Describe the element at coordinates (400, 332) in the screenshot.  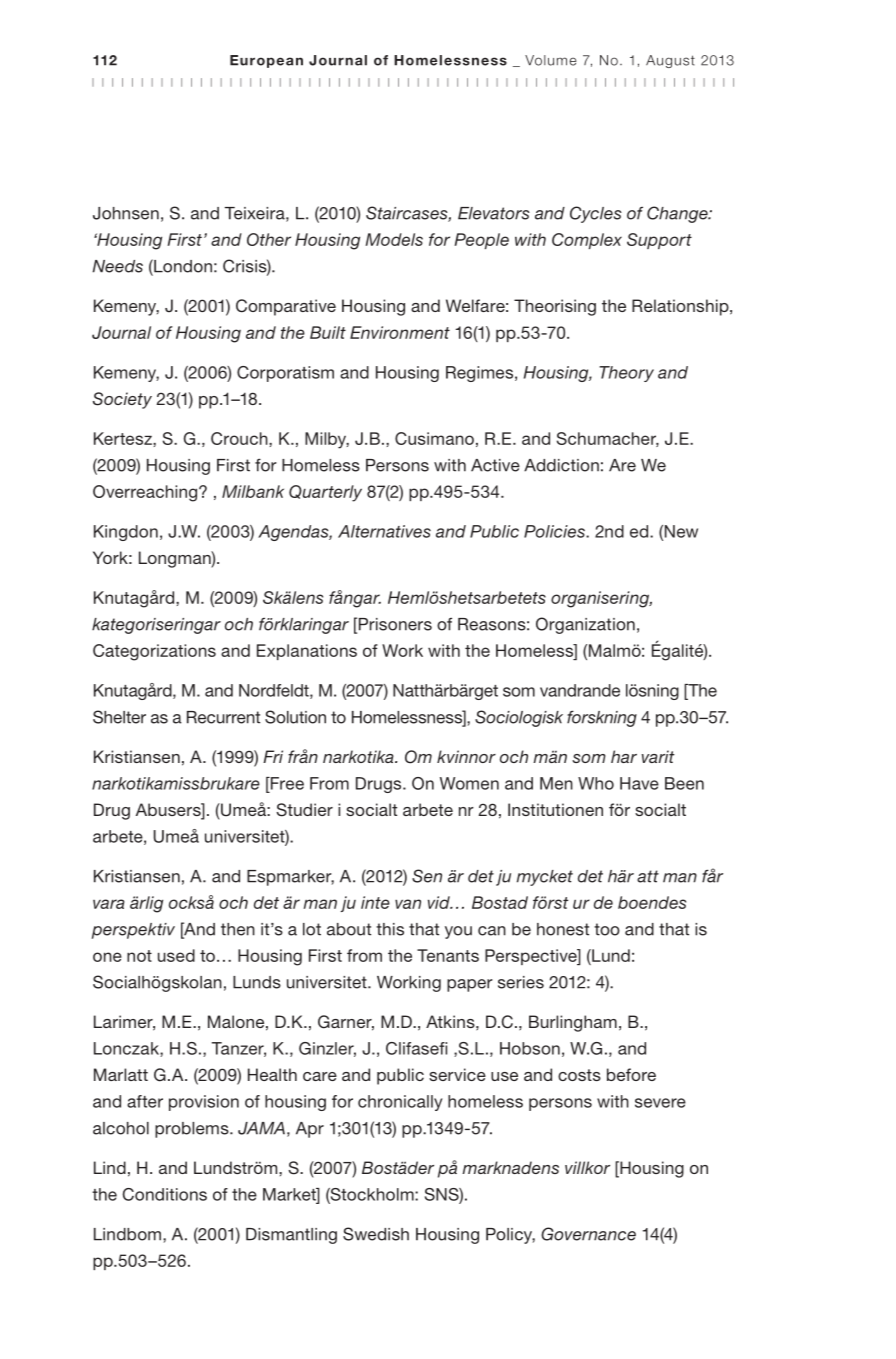
I see `Environment` at that location.
